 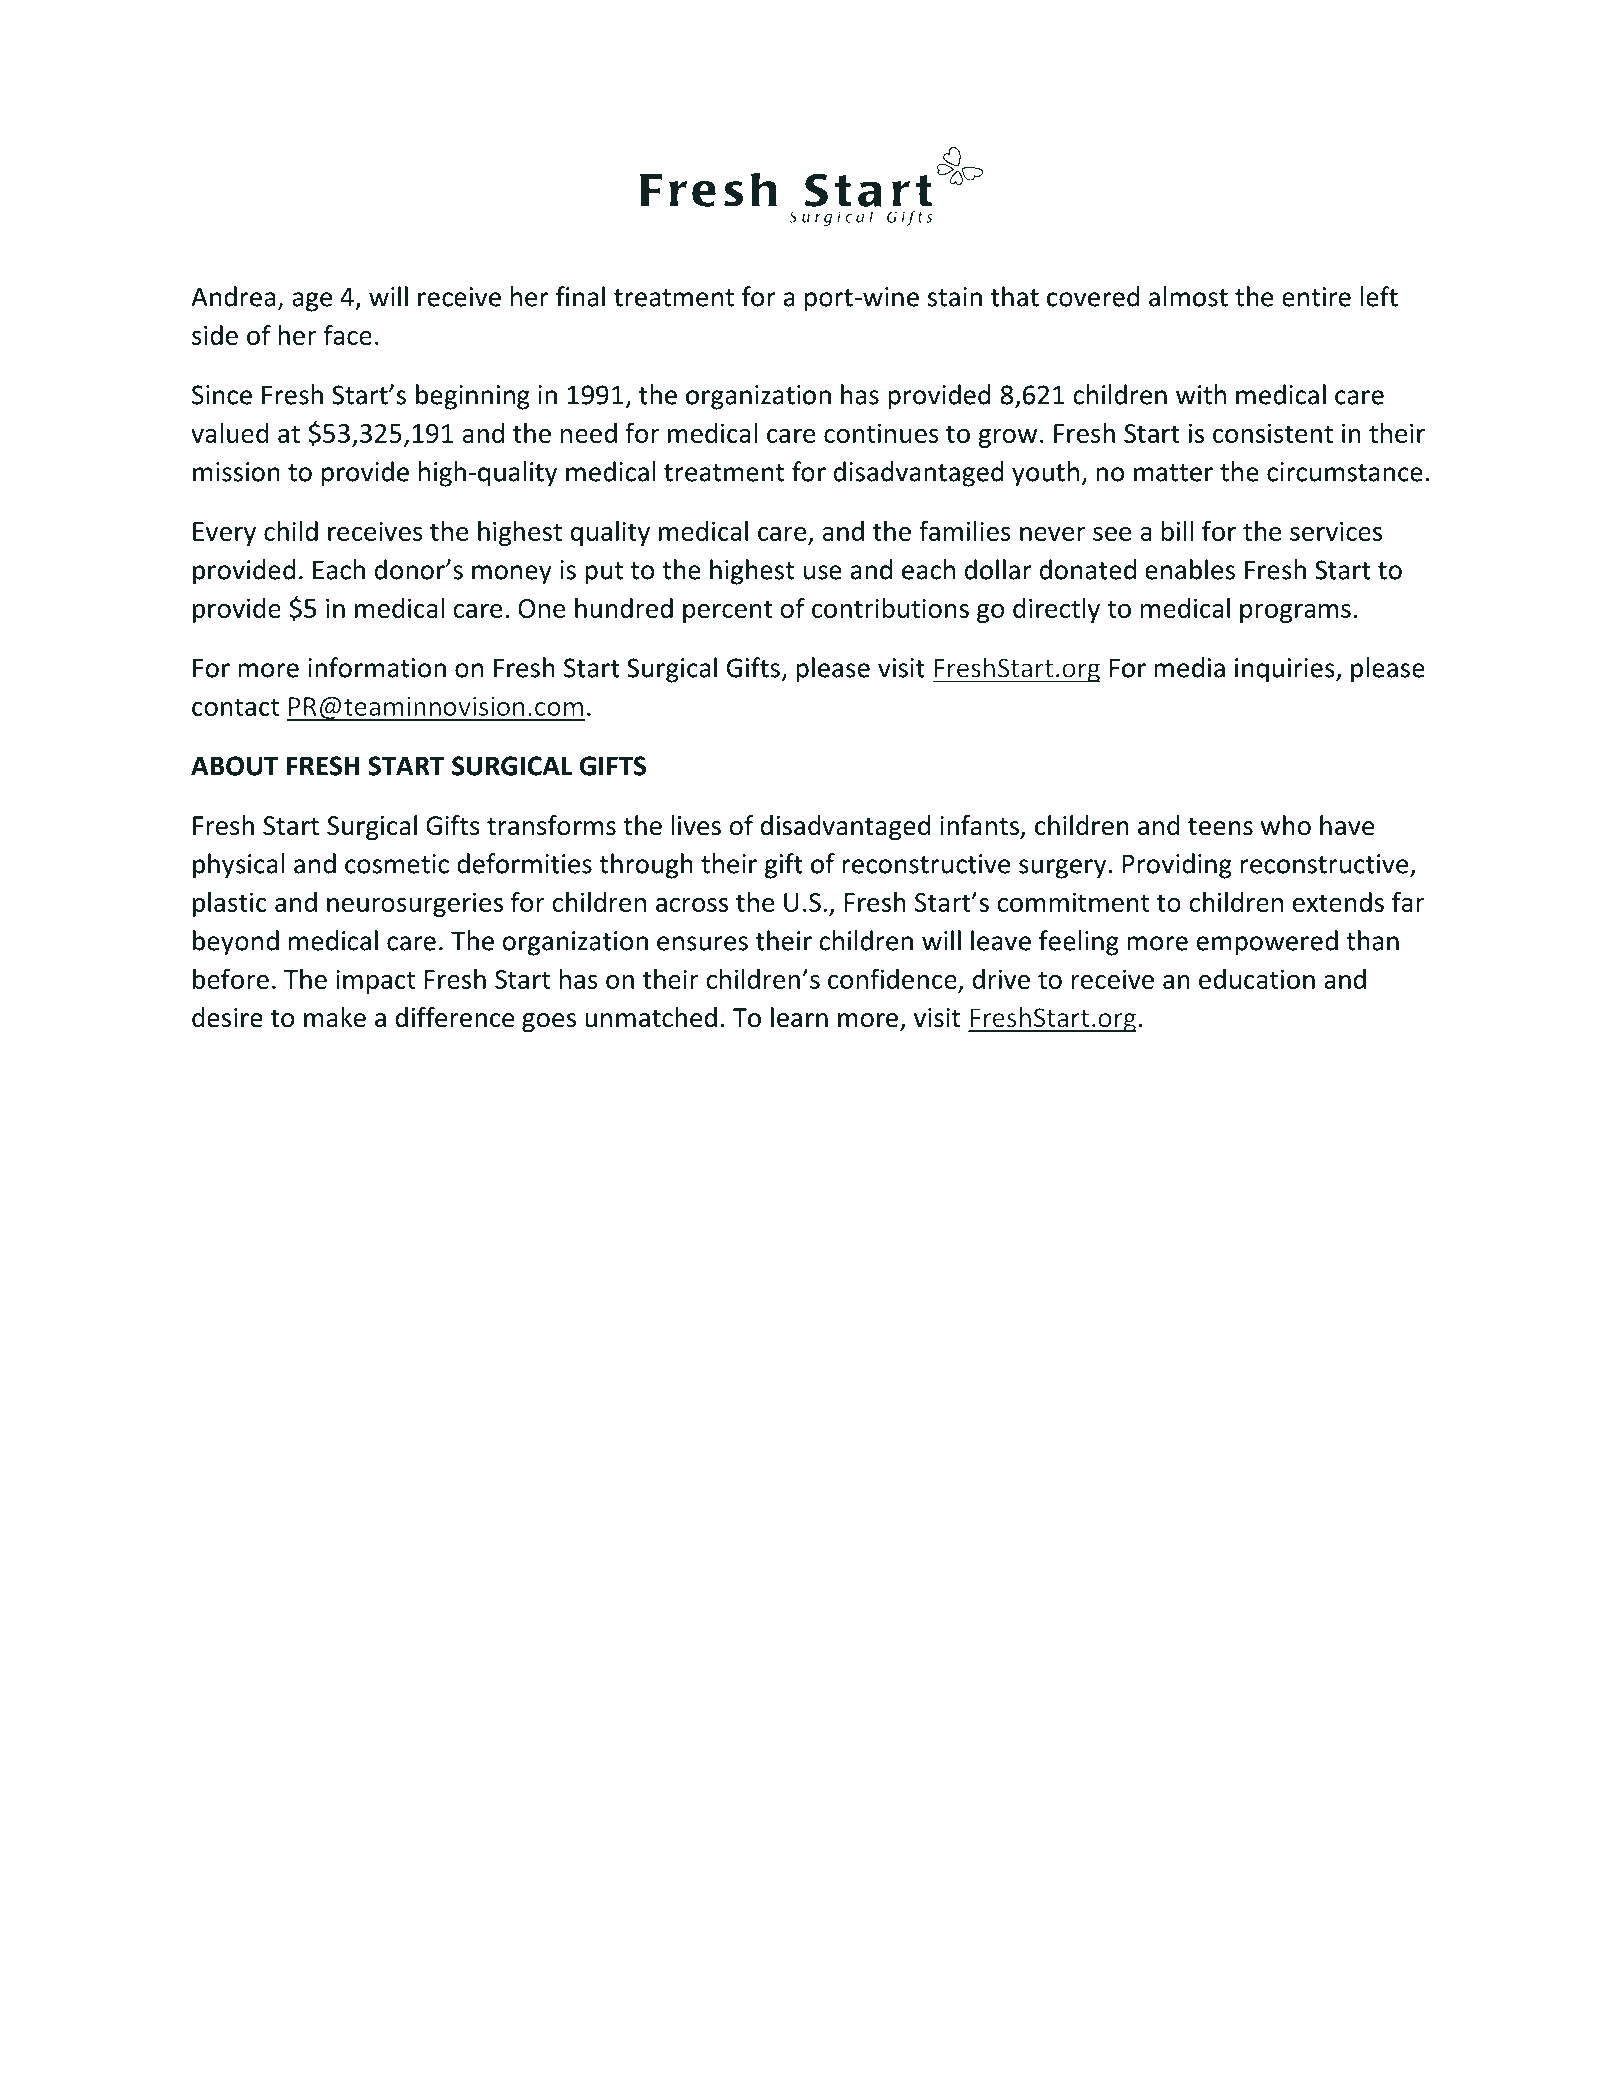 What do you see at coordinates (696, 825) in the image?
I see `lives` at bounding box center [696, 825].
